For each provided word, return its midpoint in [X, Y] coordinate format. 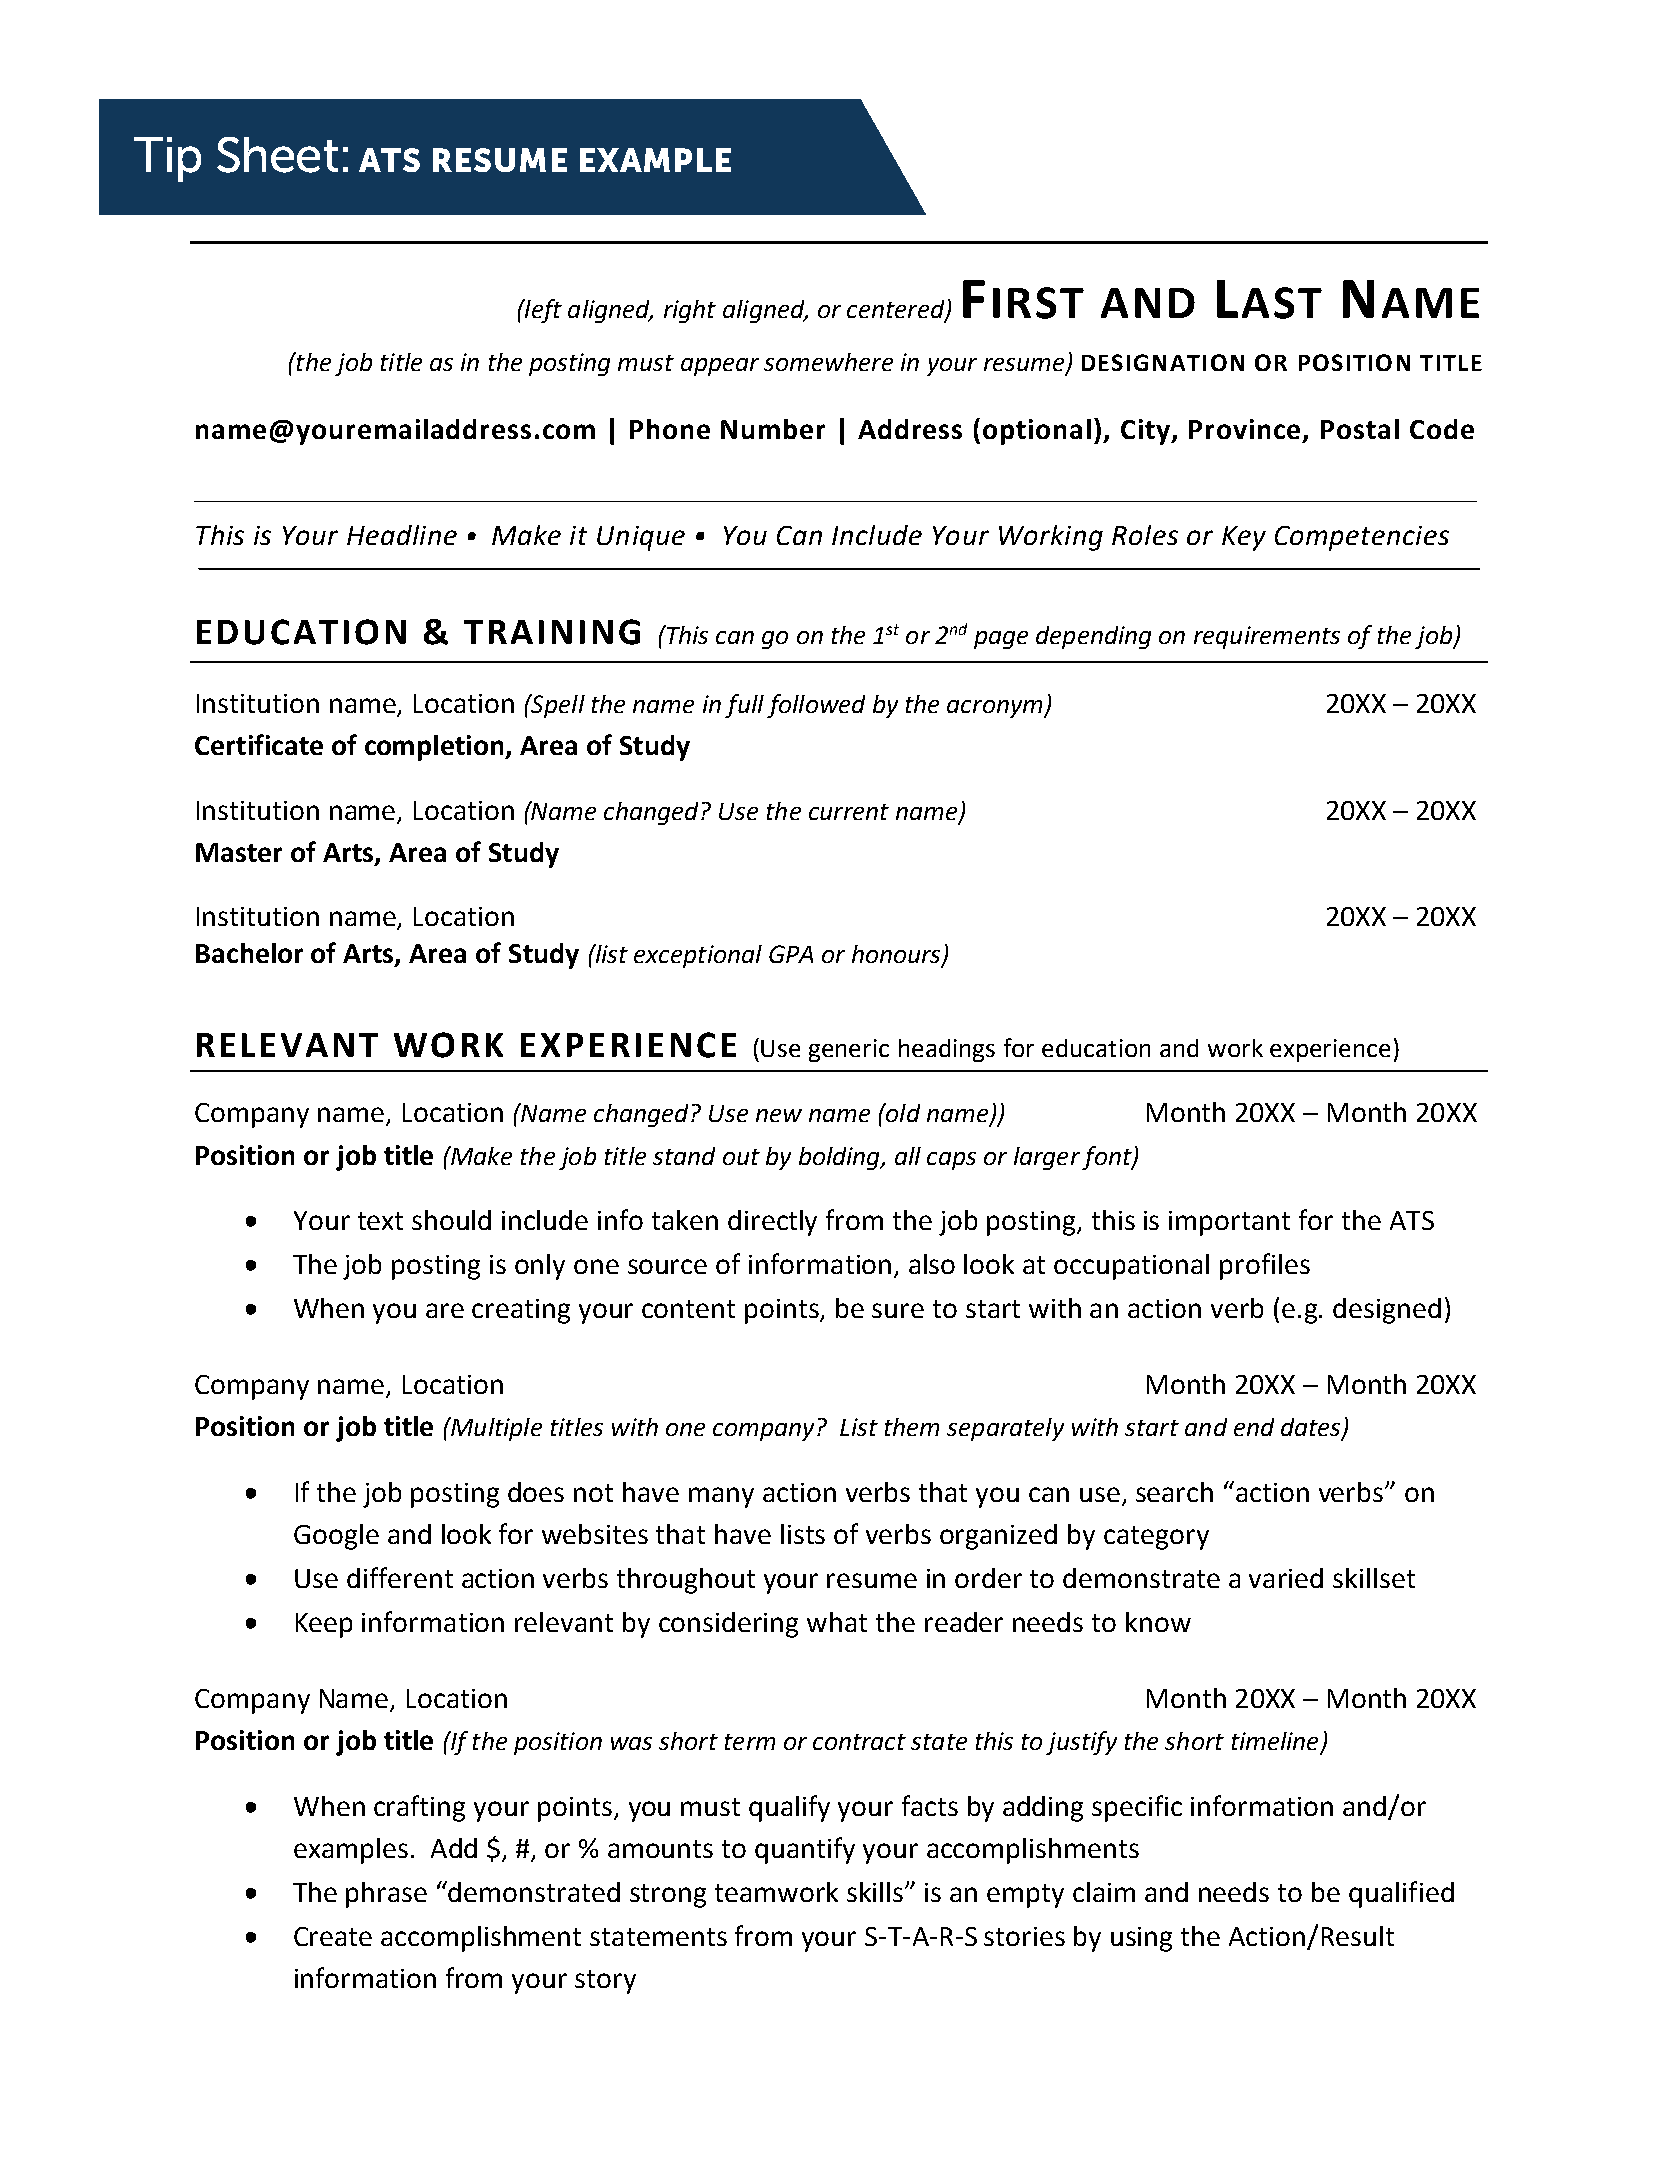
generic [849, 1050]
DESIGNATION [1163, 362]
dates [1312, 1428]
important [1229, 1223]
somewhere [828, 362]
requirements [1267, 637]
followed [816, 706]
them [912, 1427]
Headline [402, 535]
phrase [386, 1895]
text [380, 1221]
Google [336, 1537]
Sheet [277, 155]
